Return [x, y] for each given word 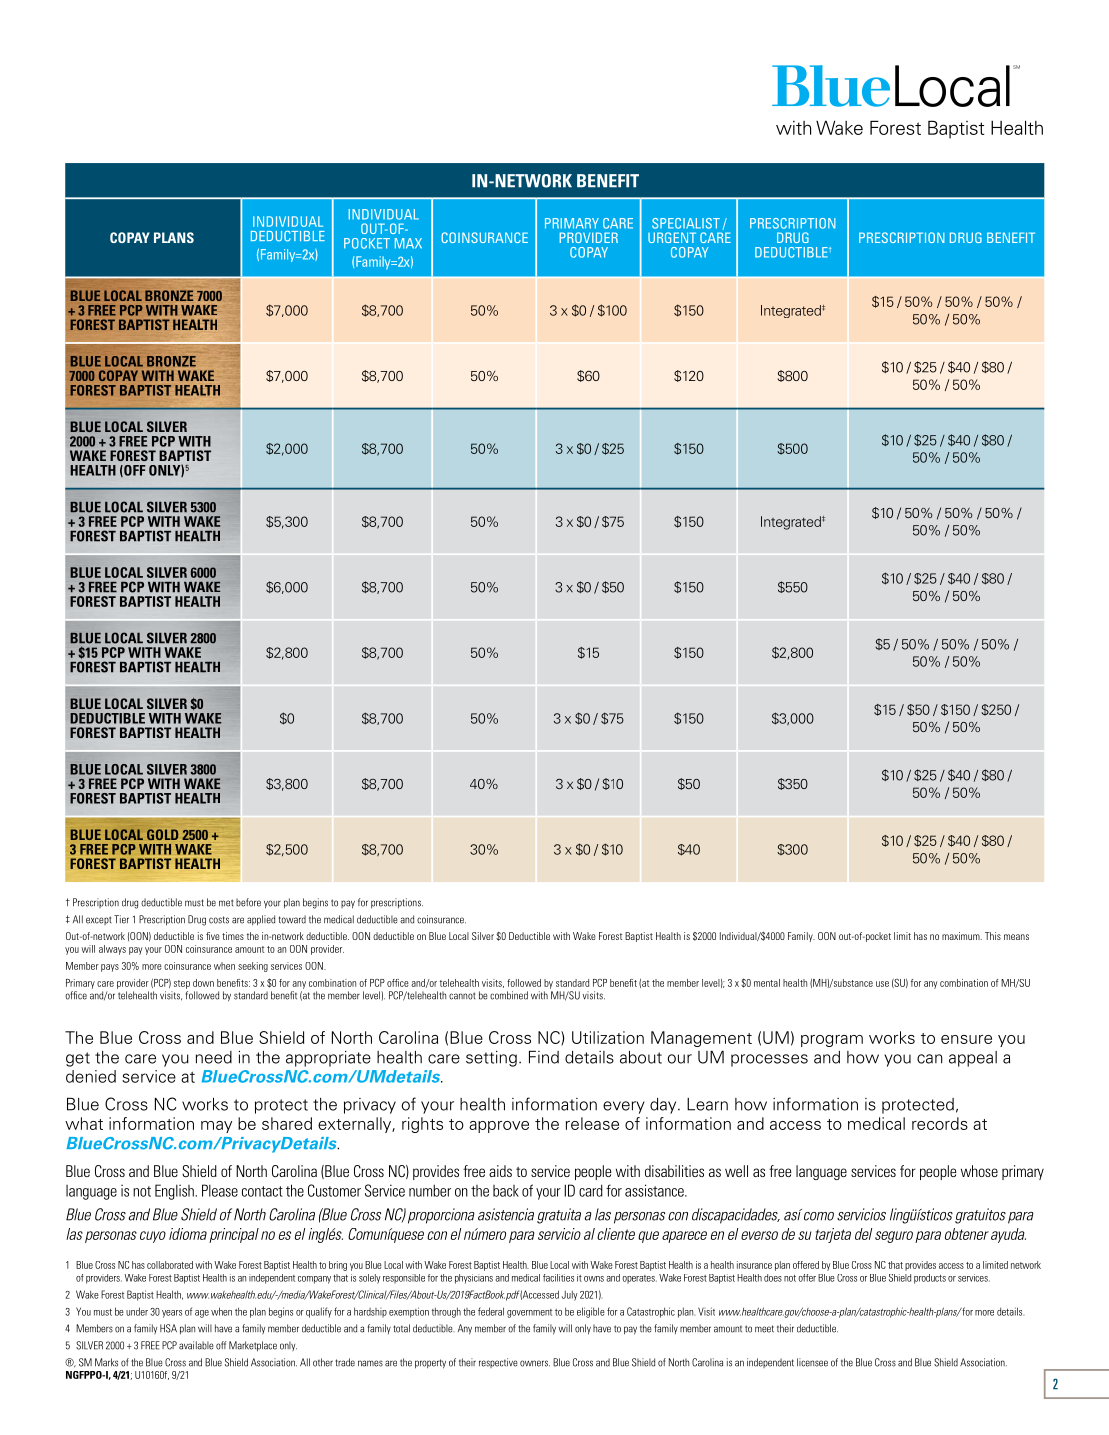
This [993, 936]
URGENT [672, 237]
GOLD [162, 834]
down [203, 983]
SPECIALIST [686, 223]
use [882, 984]
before [248, 902]
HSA [168, 1328]
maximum [962, 936]
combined [509, 995]
